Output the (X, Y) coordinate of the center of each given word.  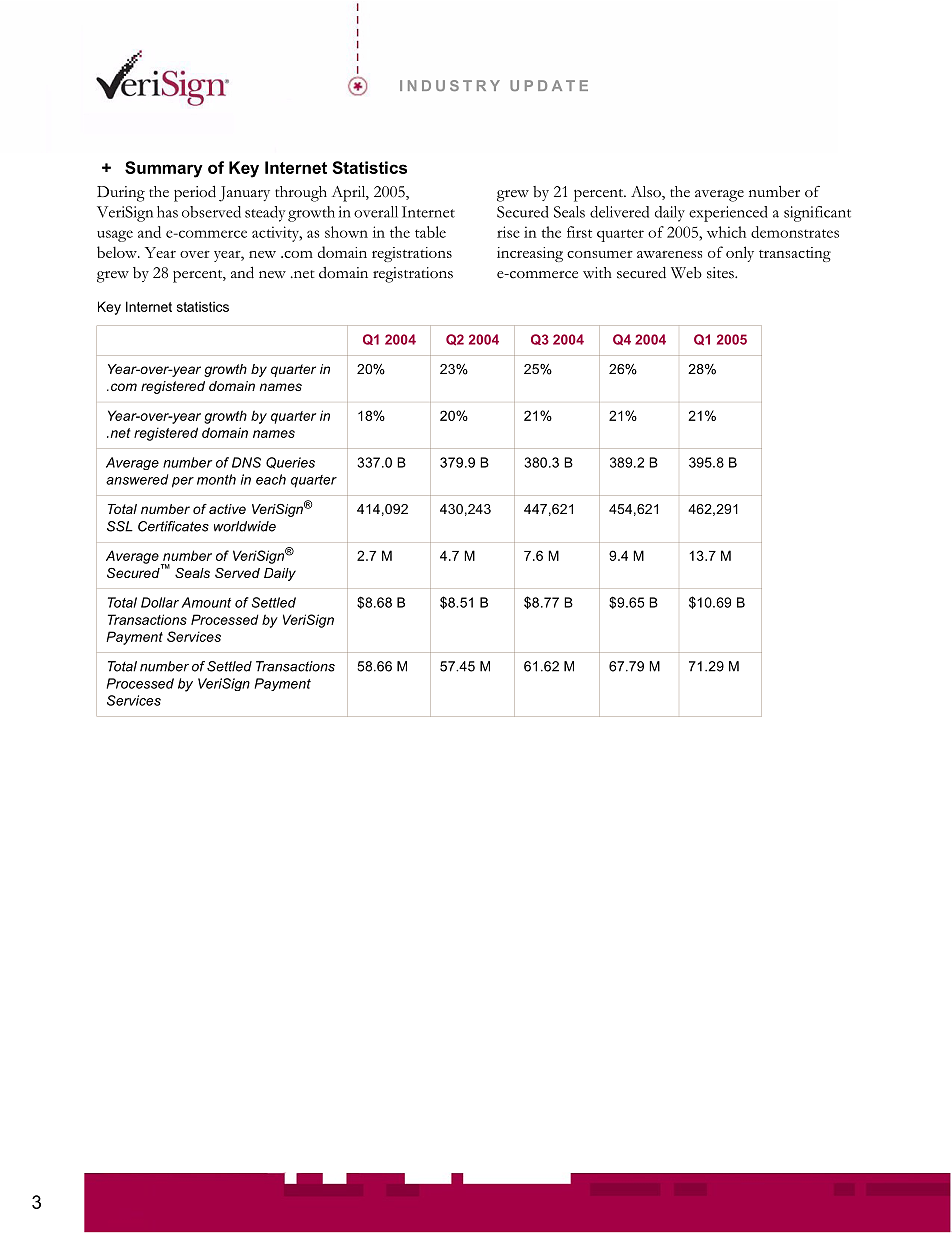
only (740, 254)
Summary (164, 169)
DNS (246, 462)
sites (721, 273)
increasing (530, 254)
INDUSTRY (450, 85)
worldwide (245, 526)
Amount (206, 602)
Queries (290, 463)
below (118, 252)
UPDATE (549, 85)
